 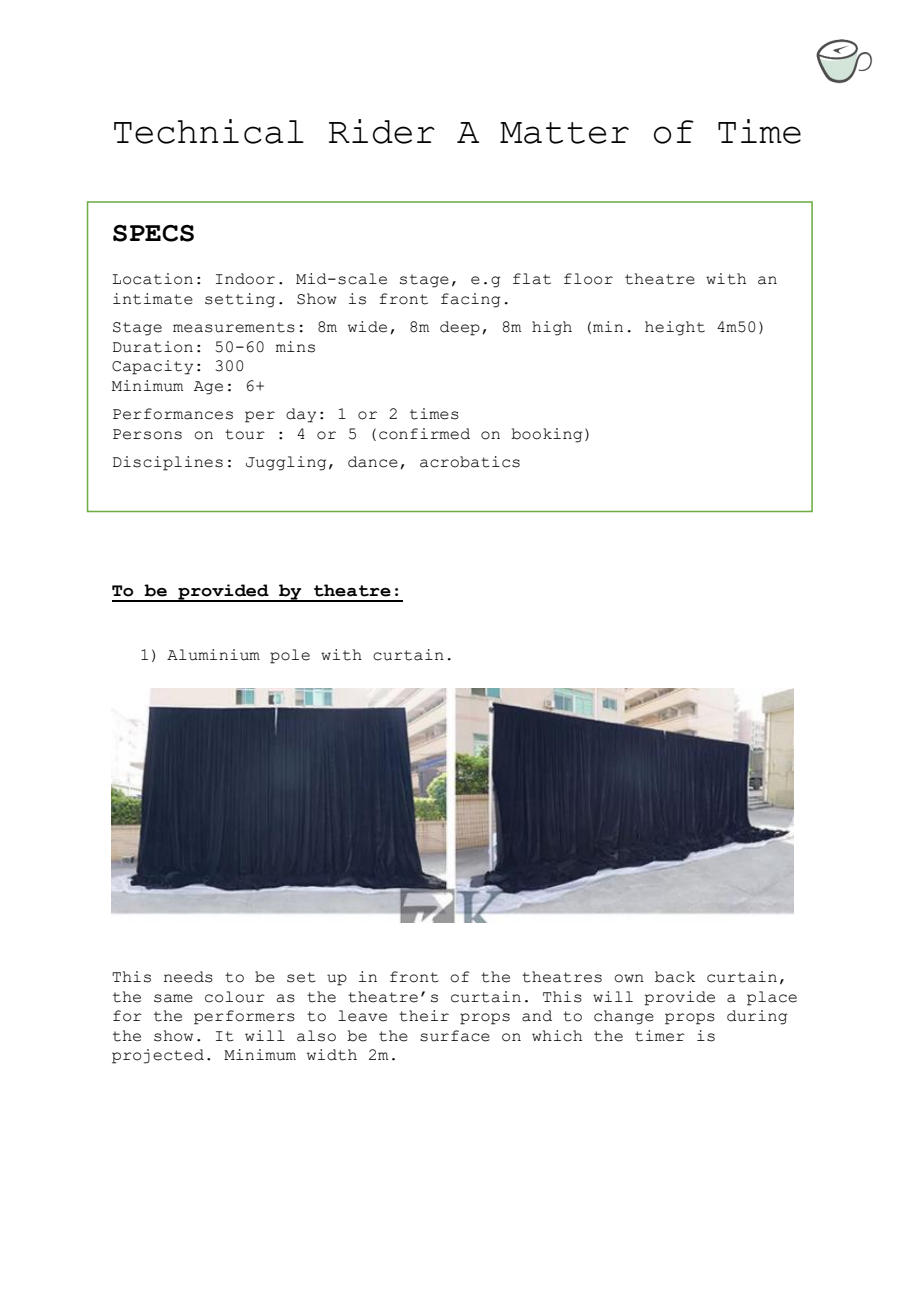 I want to click on surface, so click(x=455, y=1036).
